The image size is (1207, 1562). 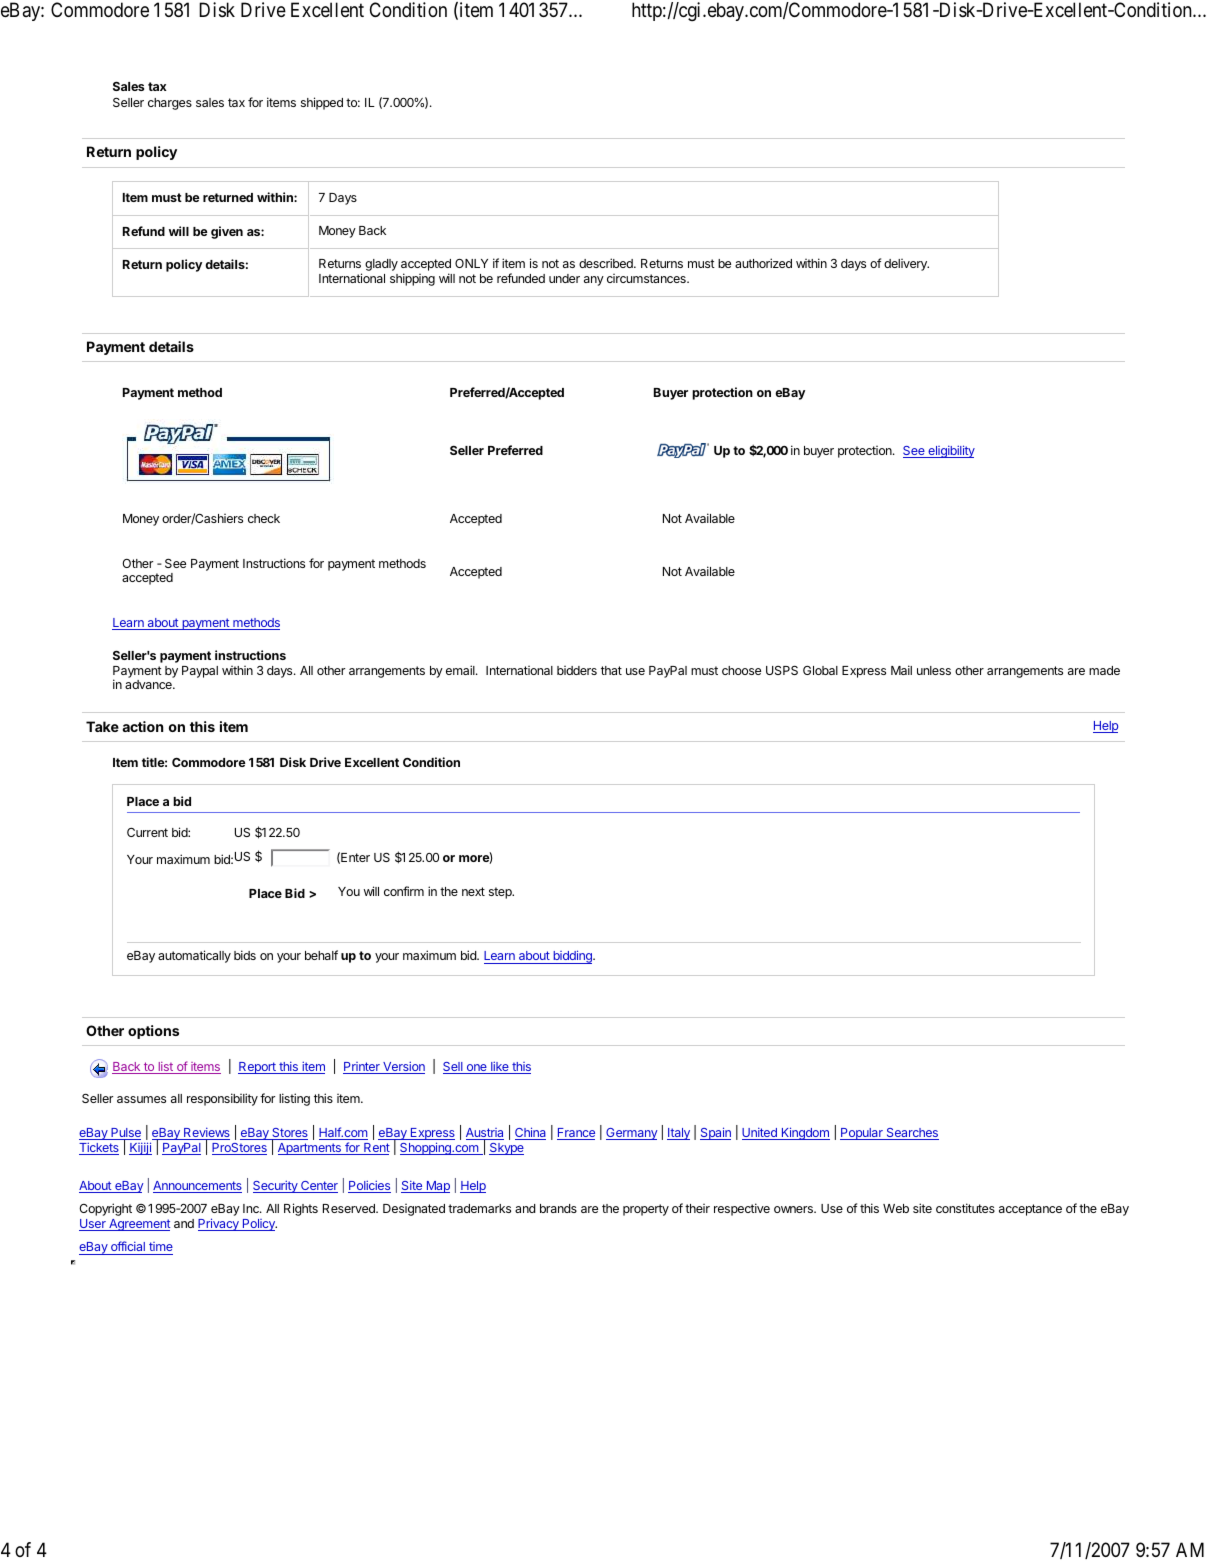 What do you see at coordinates (170, 104) in the screenshot?
I see `charges` at bounding box center [170, 104].
